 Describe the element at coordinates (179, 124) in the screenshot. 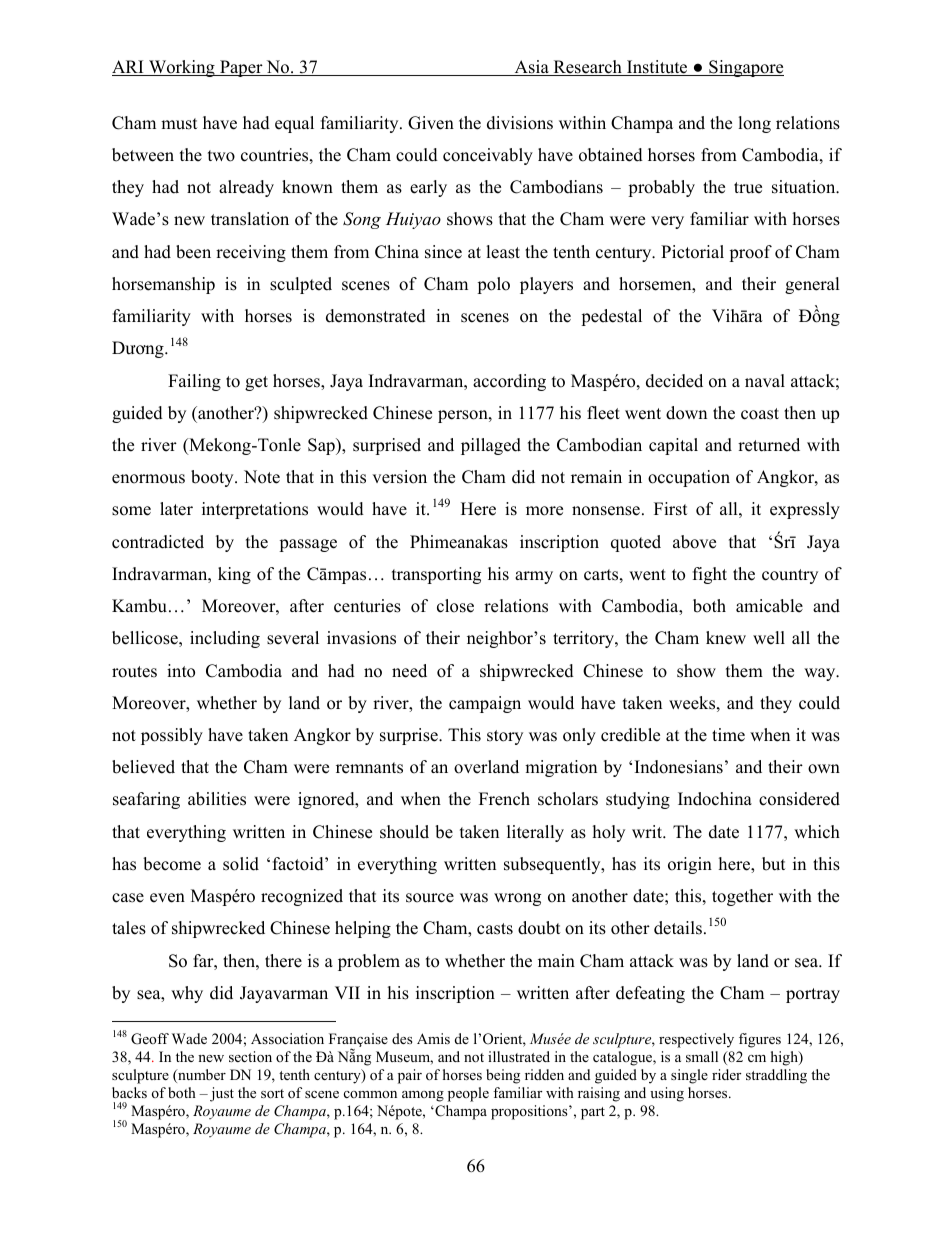

I see `must` at that location.
